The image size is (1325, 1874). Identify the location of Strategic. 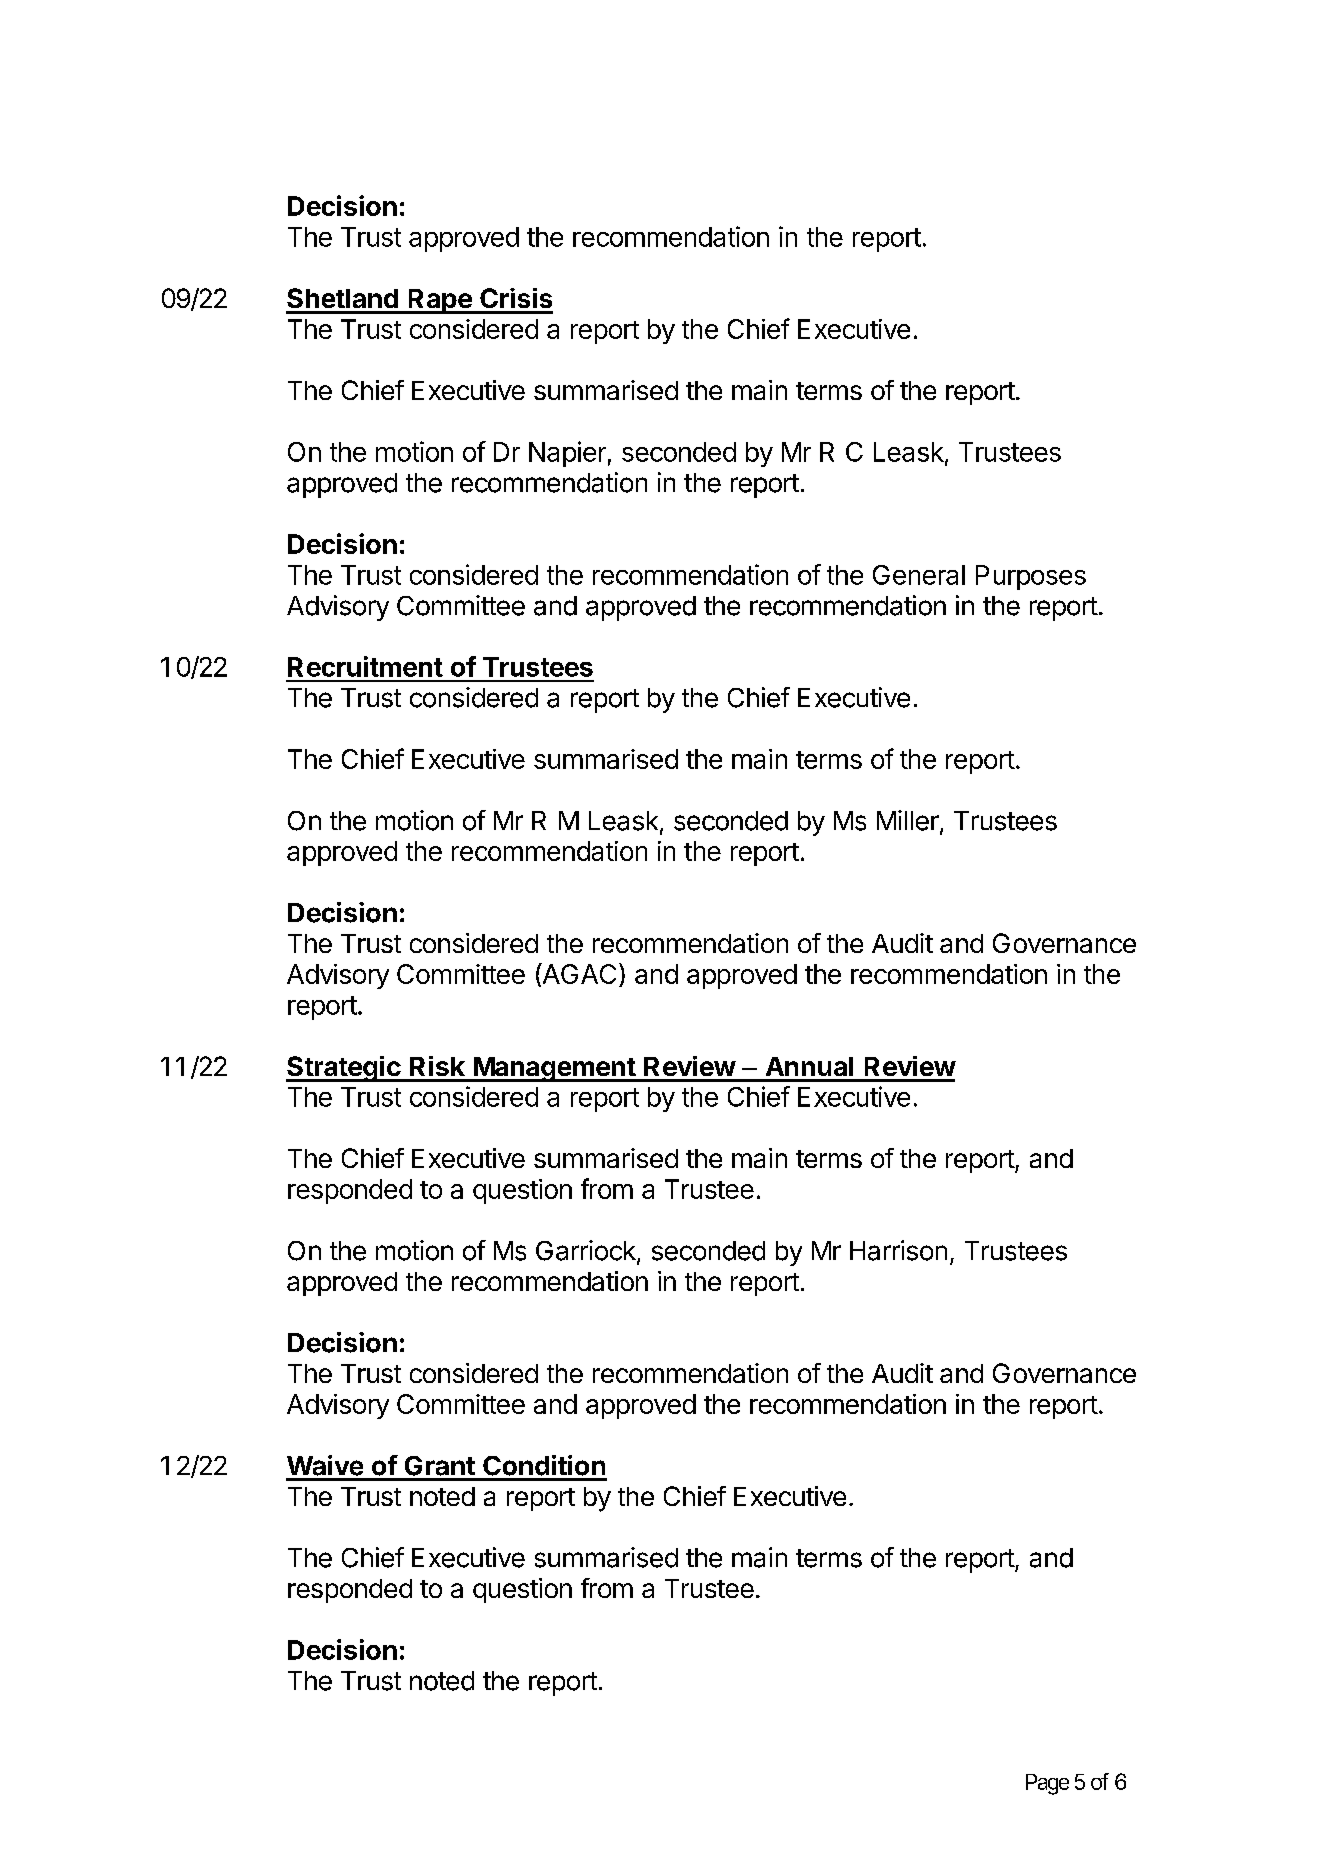
(344, 1069).
